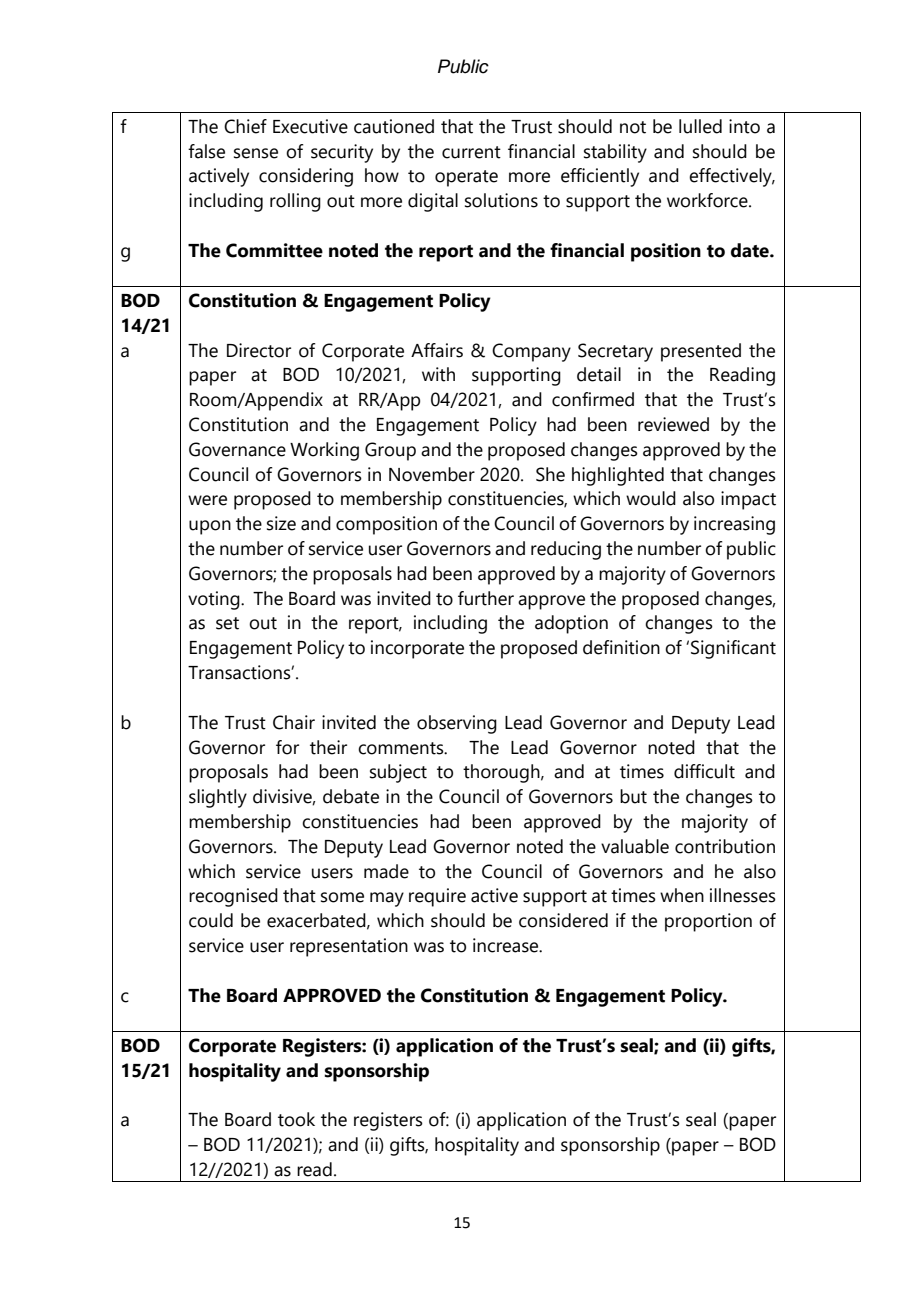 This screenshot has height=1308, width=924. What do you see at coordinates (256, 153) in the screenshot?
I see `sense` at bounding box center [256, 153].
